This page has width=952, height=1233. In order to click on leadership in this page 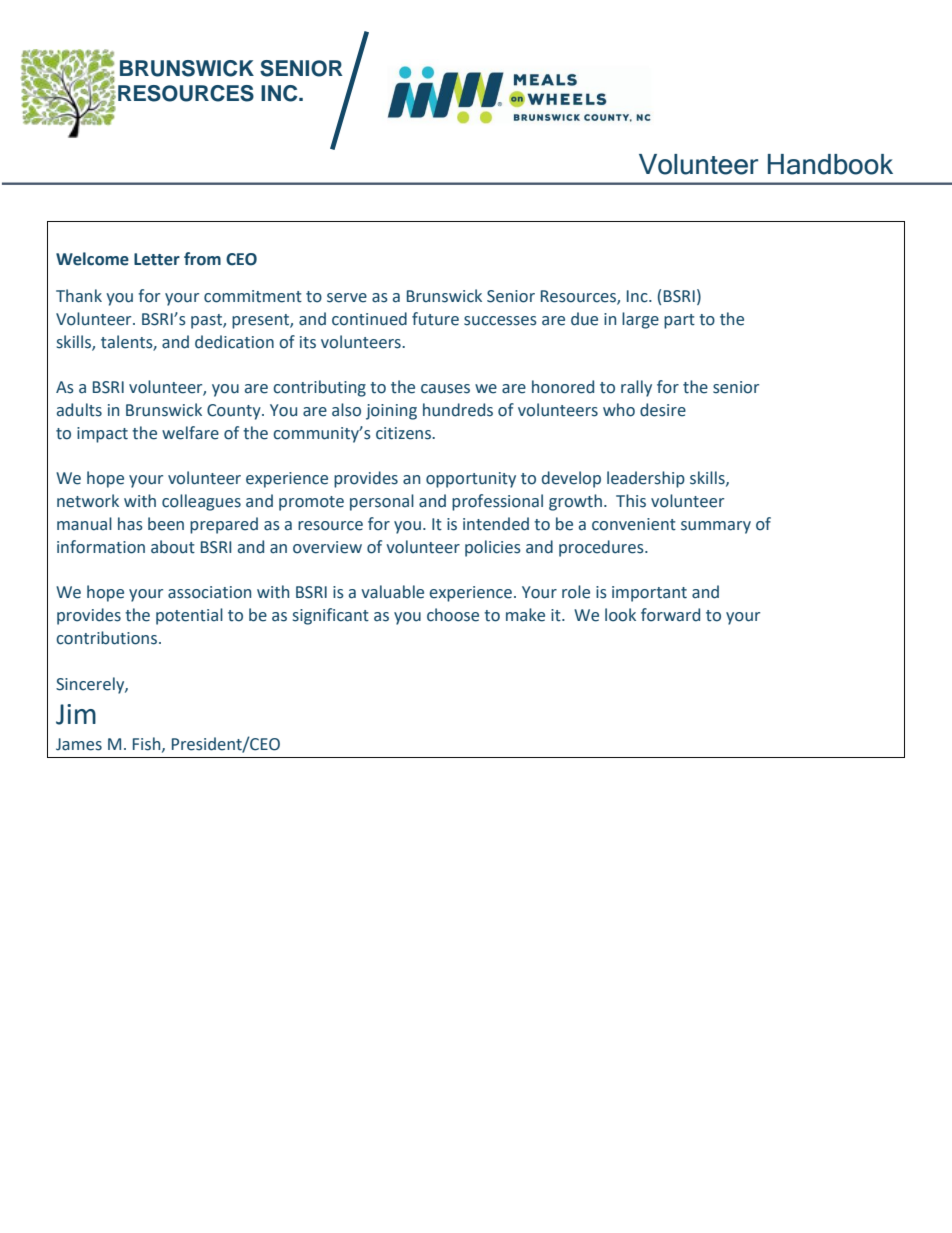, I will do `click(646, 479)`.
